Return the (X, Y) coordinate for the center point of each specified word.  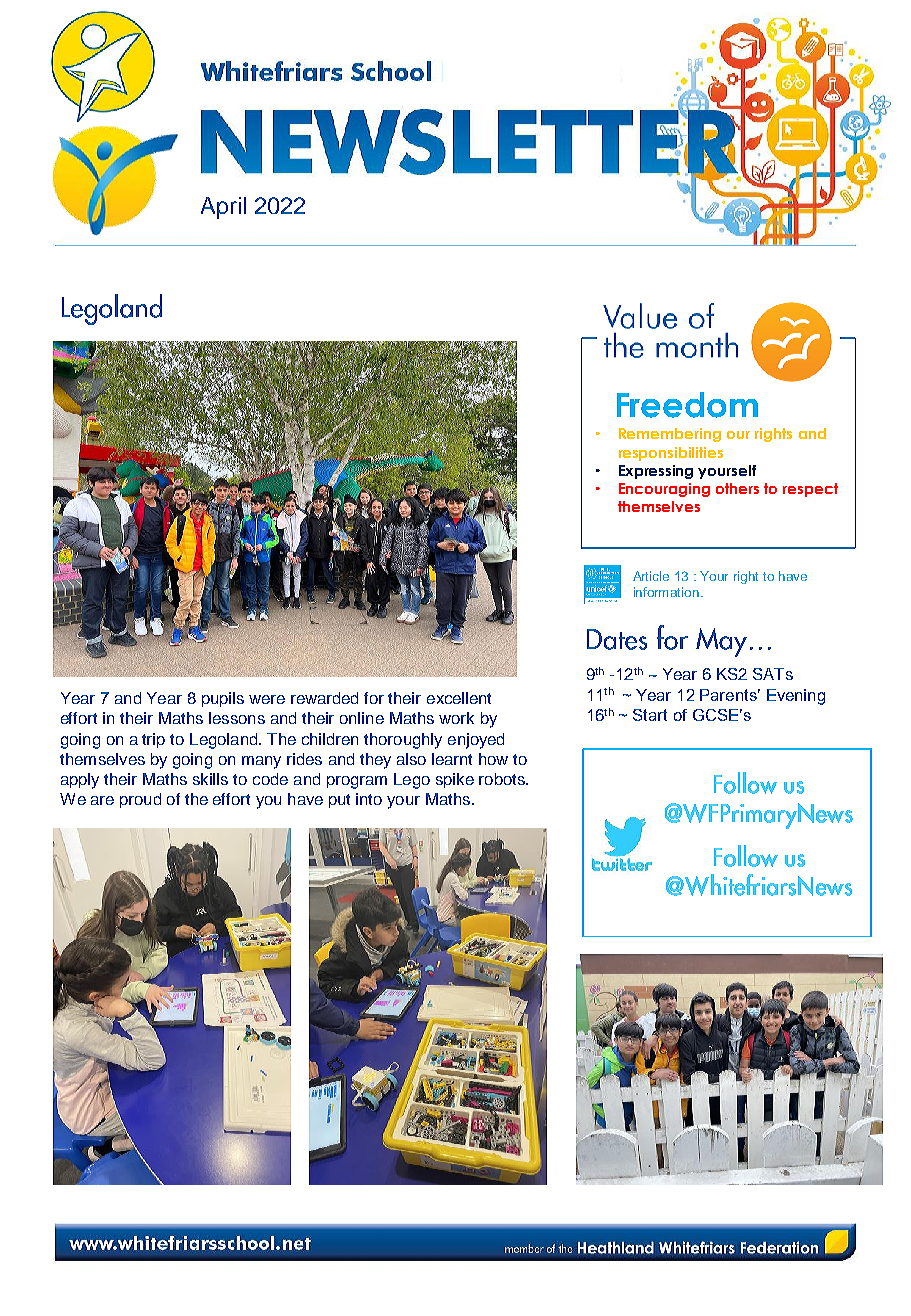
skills (210, 779)
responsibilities (671, 454)
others (737, 488)
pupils (223, 699)
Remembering (670, 435)
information (666, 592)
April (223, 208)
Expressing (656, 472)
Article (651, 576)
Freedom (687, 405)
